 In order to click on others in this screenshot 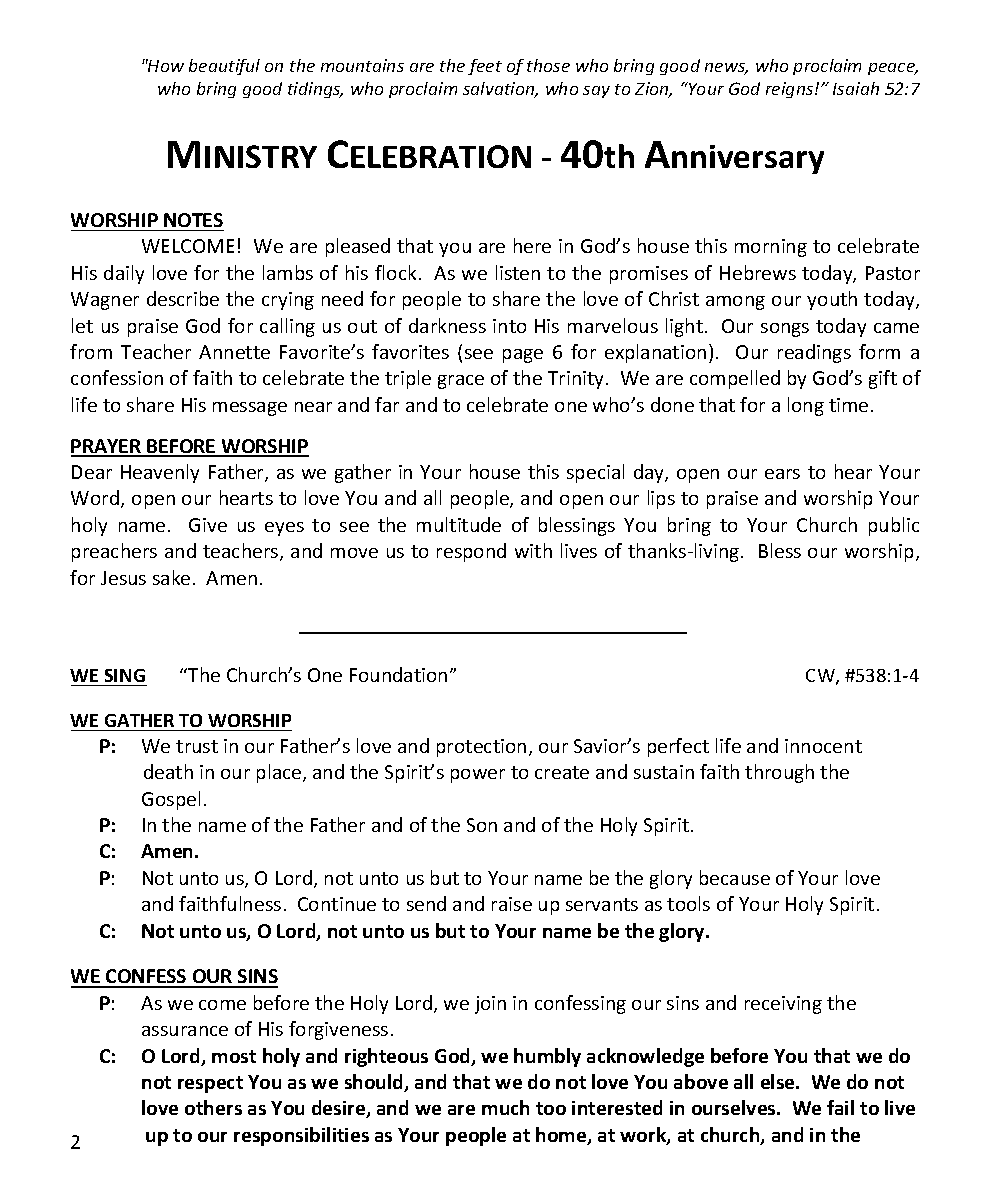, I will do `click(213, 1107)`.
